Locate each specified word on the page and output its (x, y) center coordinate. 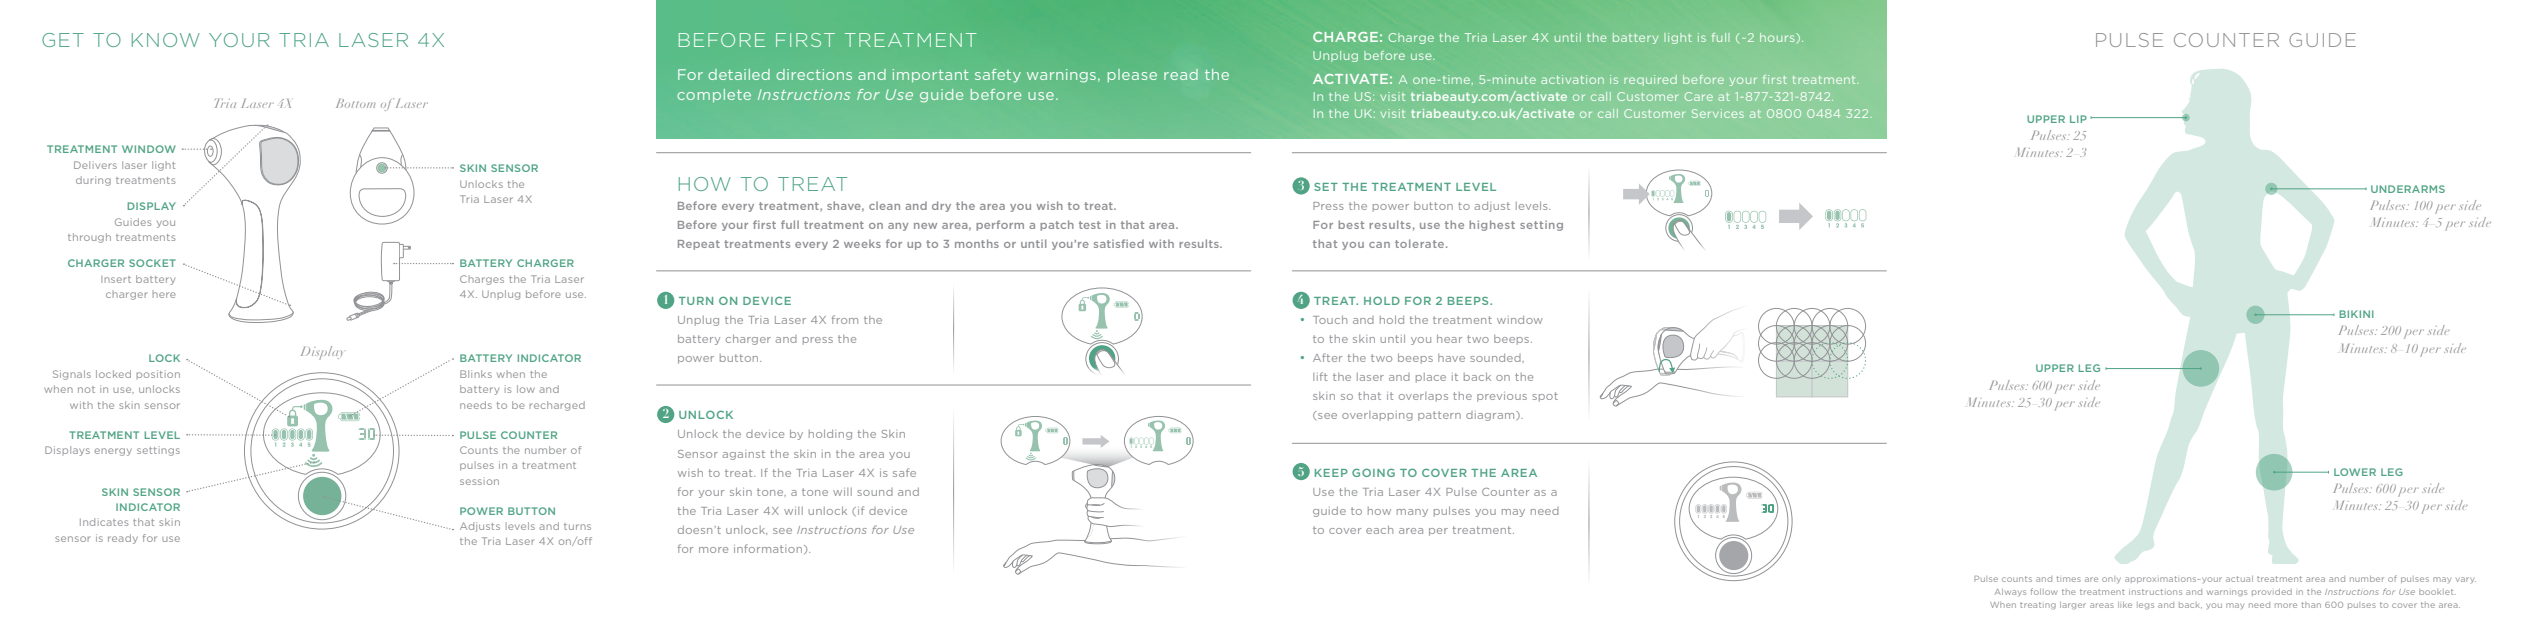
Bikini (2356, 314)
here (164, 294)
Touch (1330, 319)
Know (166, 40)
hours (1778, 37)
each (1379, 529)
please (1132, 75)
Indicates (104, 522)
